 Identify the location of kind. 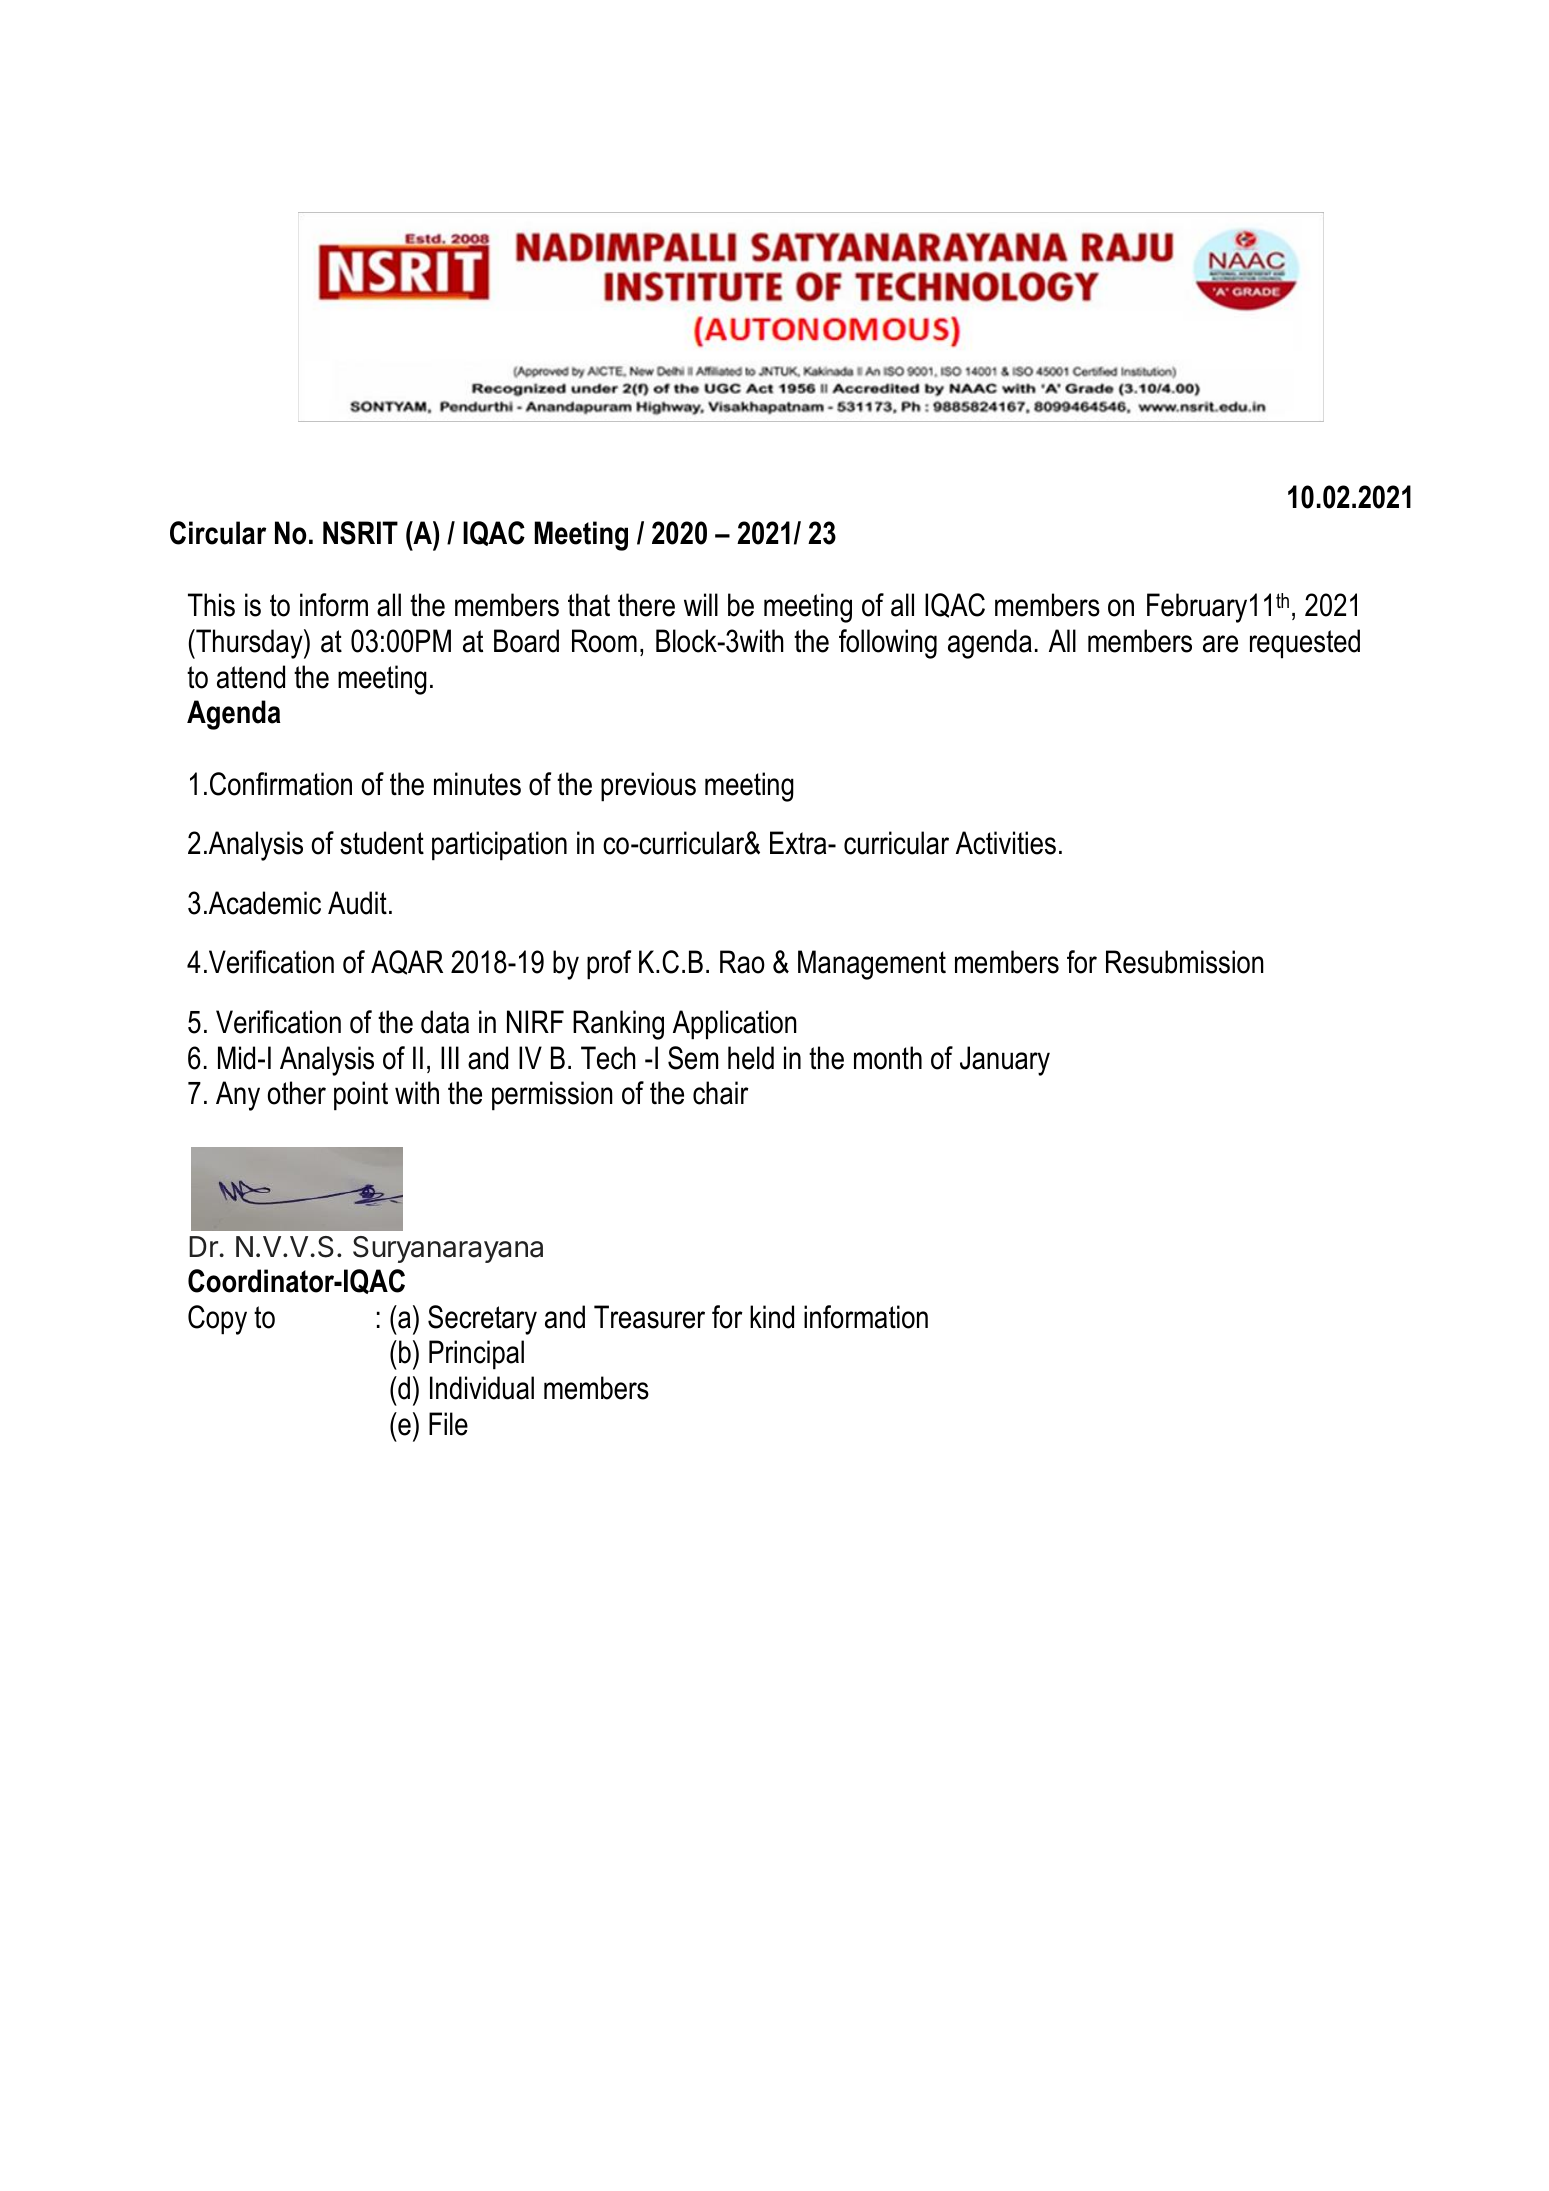
(772, 1317).
